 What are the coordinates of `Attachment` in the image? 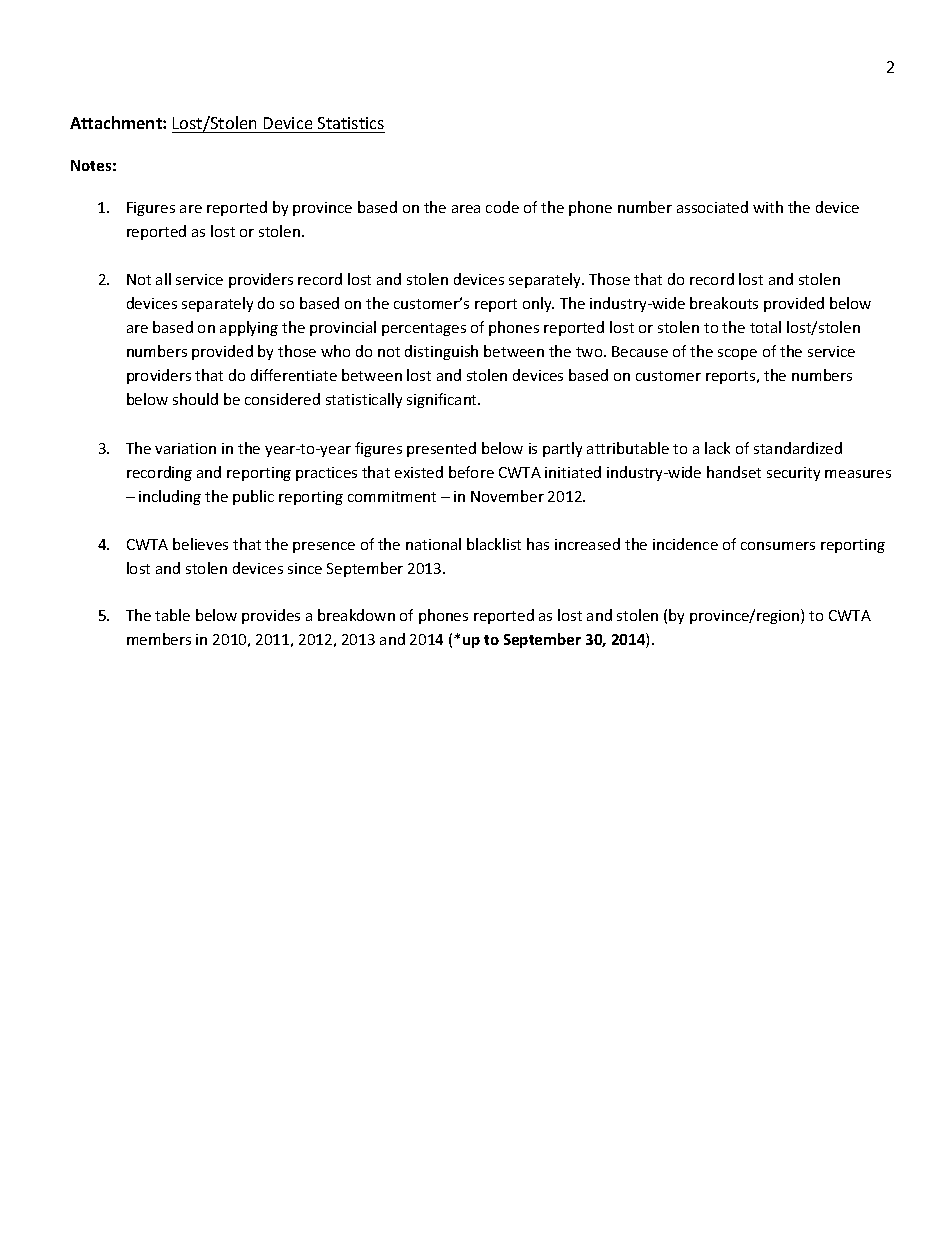 It's located at (117, 122).
